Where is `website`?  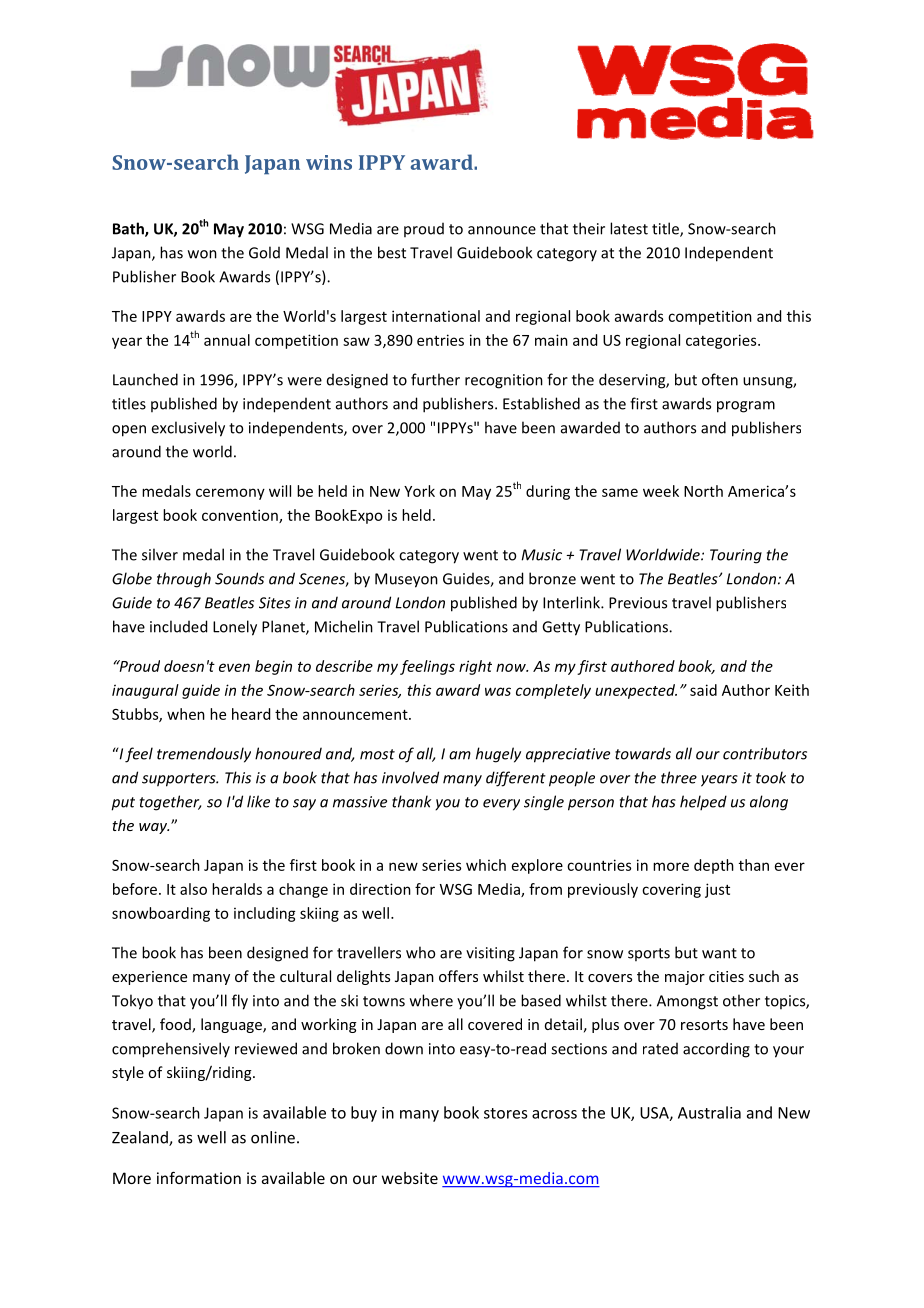
website is located at coordinates (410, 1178).
